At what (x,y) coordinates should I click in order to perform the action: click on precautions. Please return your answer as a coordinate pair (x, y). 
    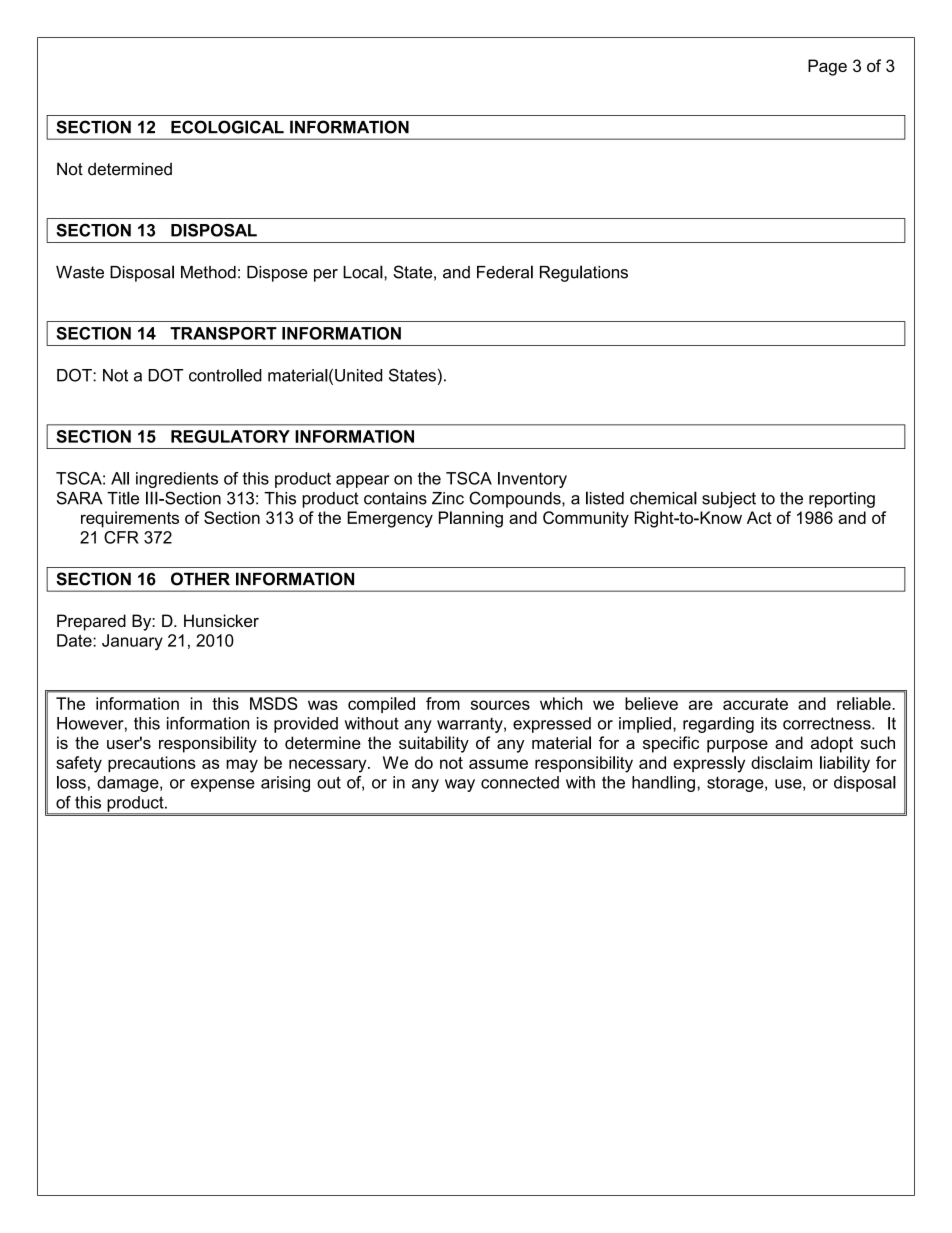
    Looking at the image, I should click on (152, 764).
